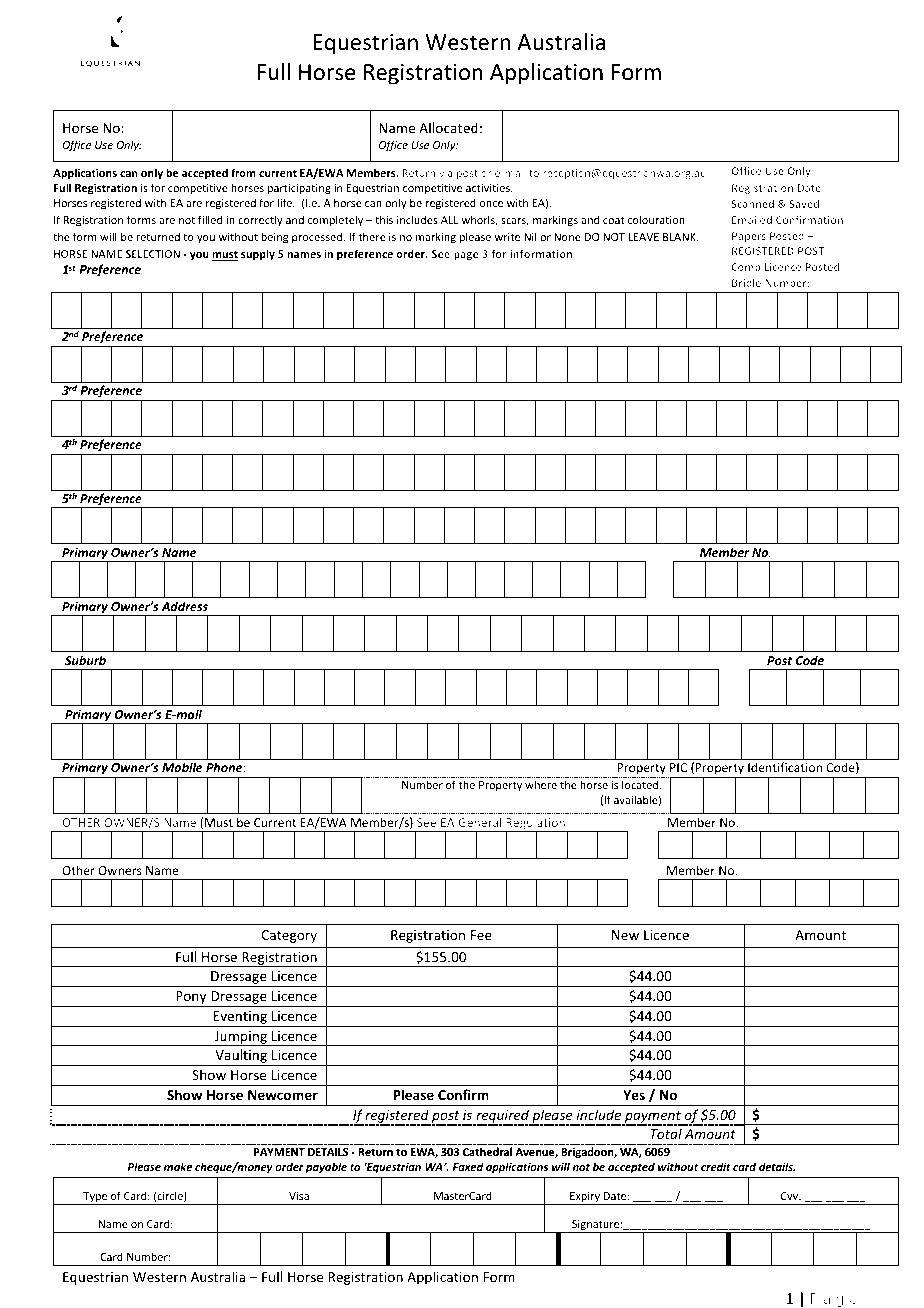 The width and height of the page is (924, 1308). I want to click on Faxed, so click(468, 1166).
